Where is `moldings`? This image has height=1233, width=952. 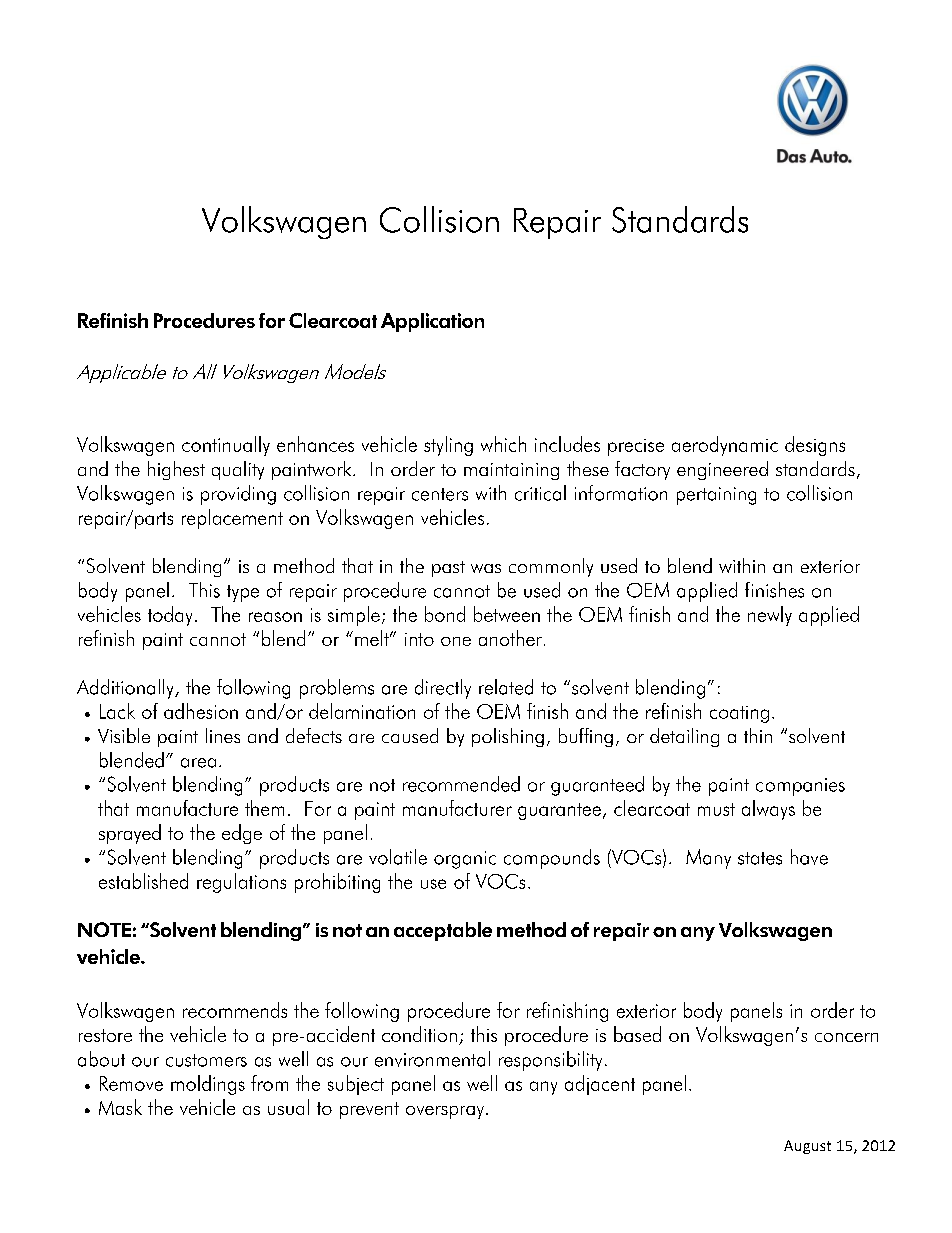
moldings is located at coordinates (208, 1085).
